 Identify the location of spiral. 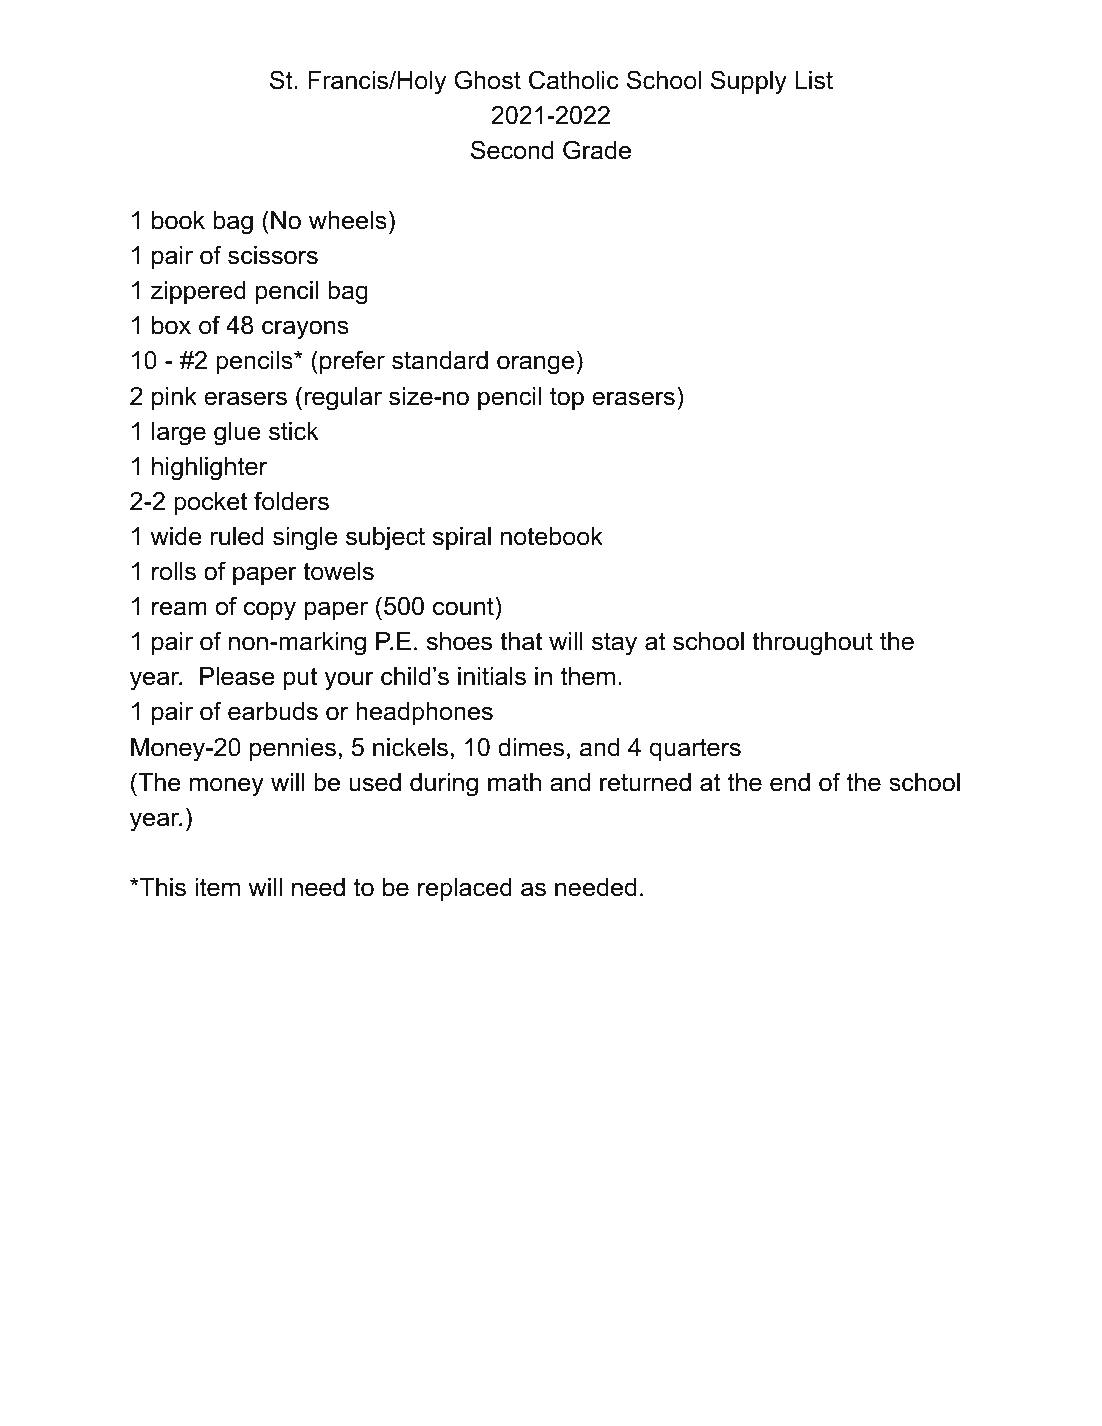
(462, 538).
